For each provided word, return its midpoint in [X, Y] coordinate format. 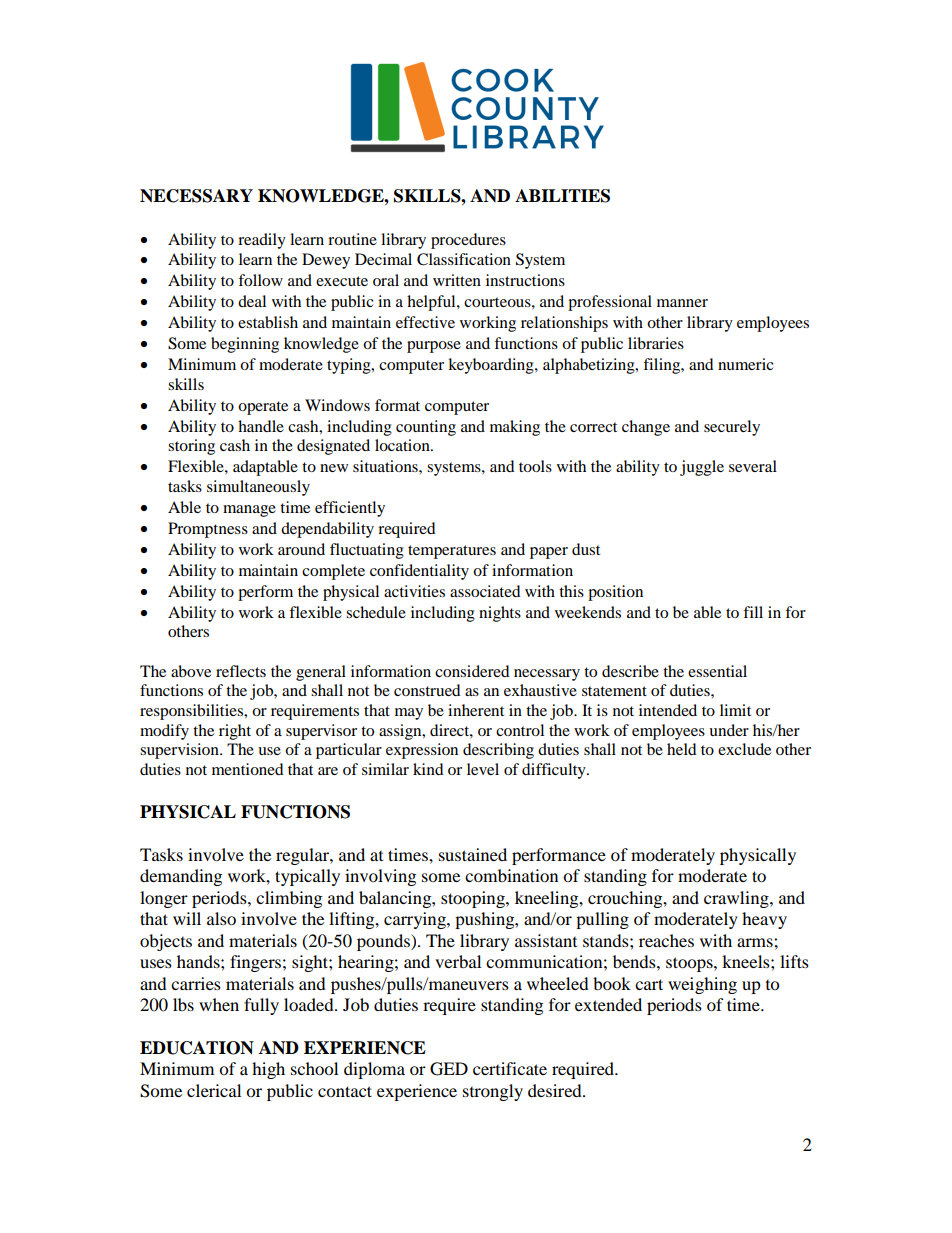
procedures [468, 241]
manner [682, 303]
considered [472, 671]
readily [262, 241]
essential [717, 671]
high [268, 1070]
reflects [241, 671]
